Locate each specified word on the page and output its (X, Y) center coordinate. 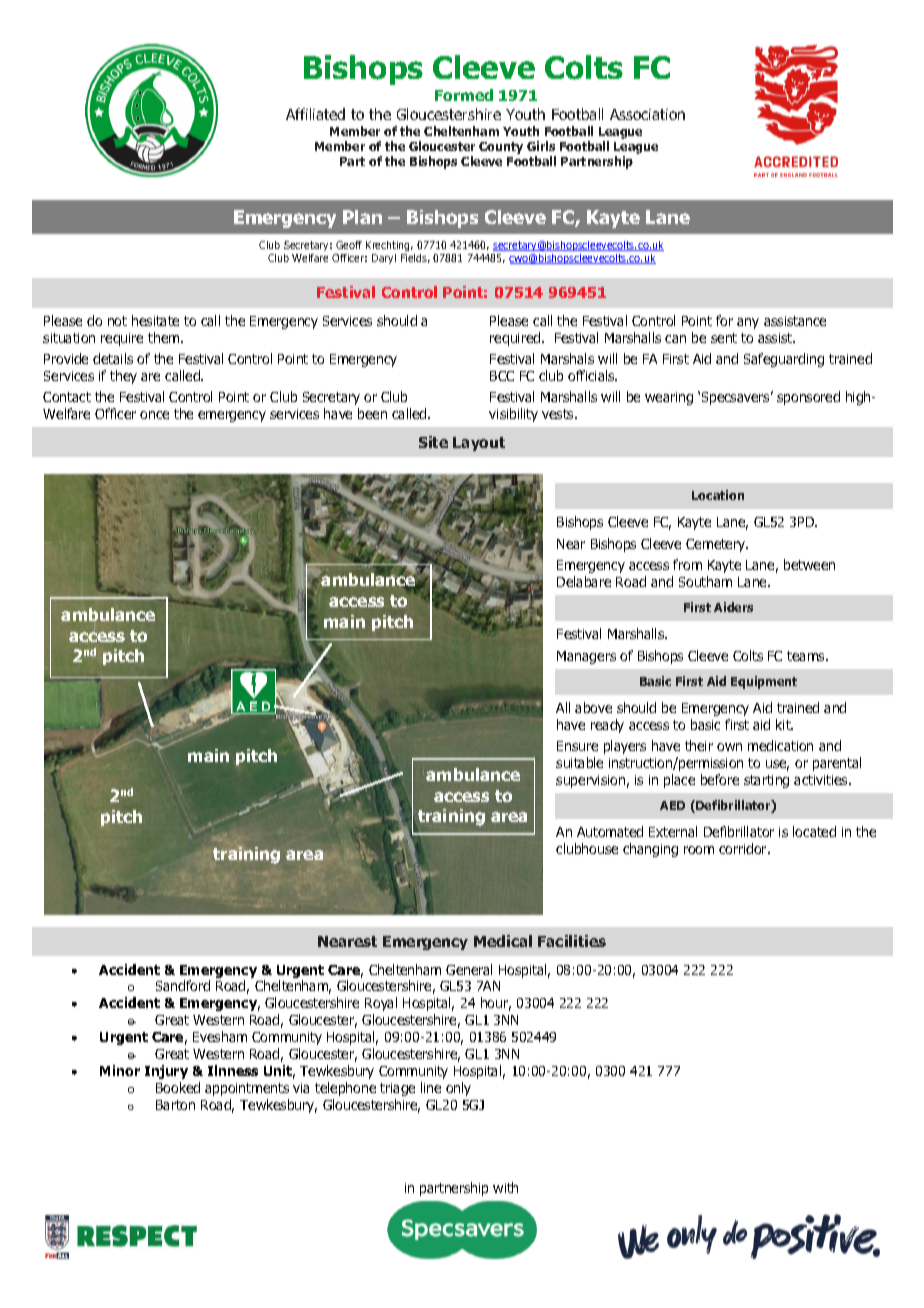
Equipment (764, 682)
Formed (464, 95)
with (505, 1187)
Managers (586, 657)
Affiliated (315, 114)
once (154, 415)
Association (647, 114)
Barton (175, 1105)
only (458, 1089)
